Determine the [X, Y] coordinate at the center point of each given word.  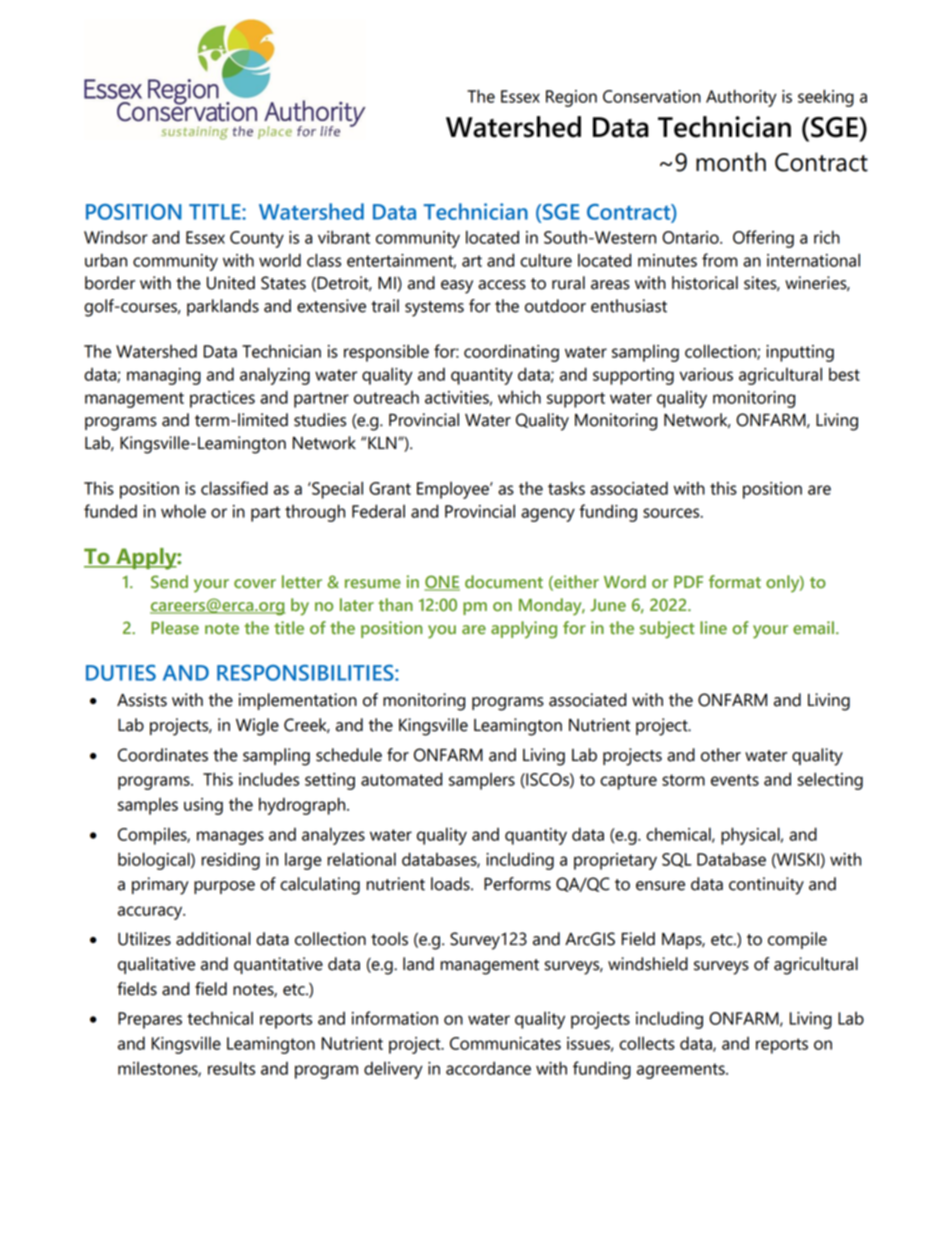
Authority [741, 98]
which [519, 397]
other [721, 755]
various [706, 374]
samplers [482, 781]
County [257, 239]
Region [571, 98]
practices [222, 399]
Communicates [505, 1043]
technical [220, 1018]
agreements [682, 1071]
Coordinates [163, 755]
